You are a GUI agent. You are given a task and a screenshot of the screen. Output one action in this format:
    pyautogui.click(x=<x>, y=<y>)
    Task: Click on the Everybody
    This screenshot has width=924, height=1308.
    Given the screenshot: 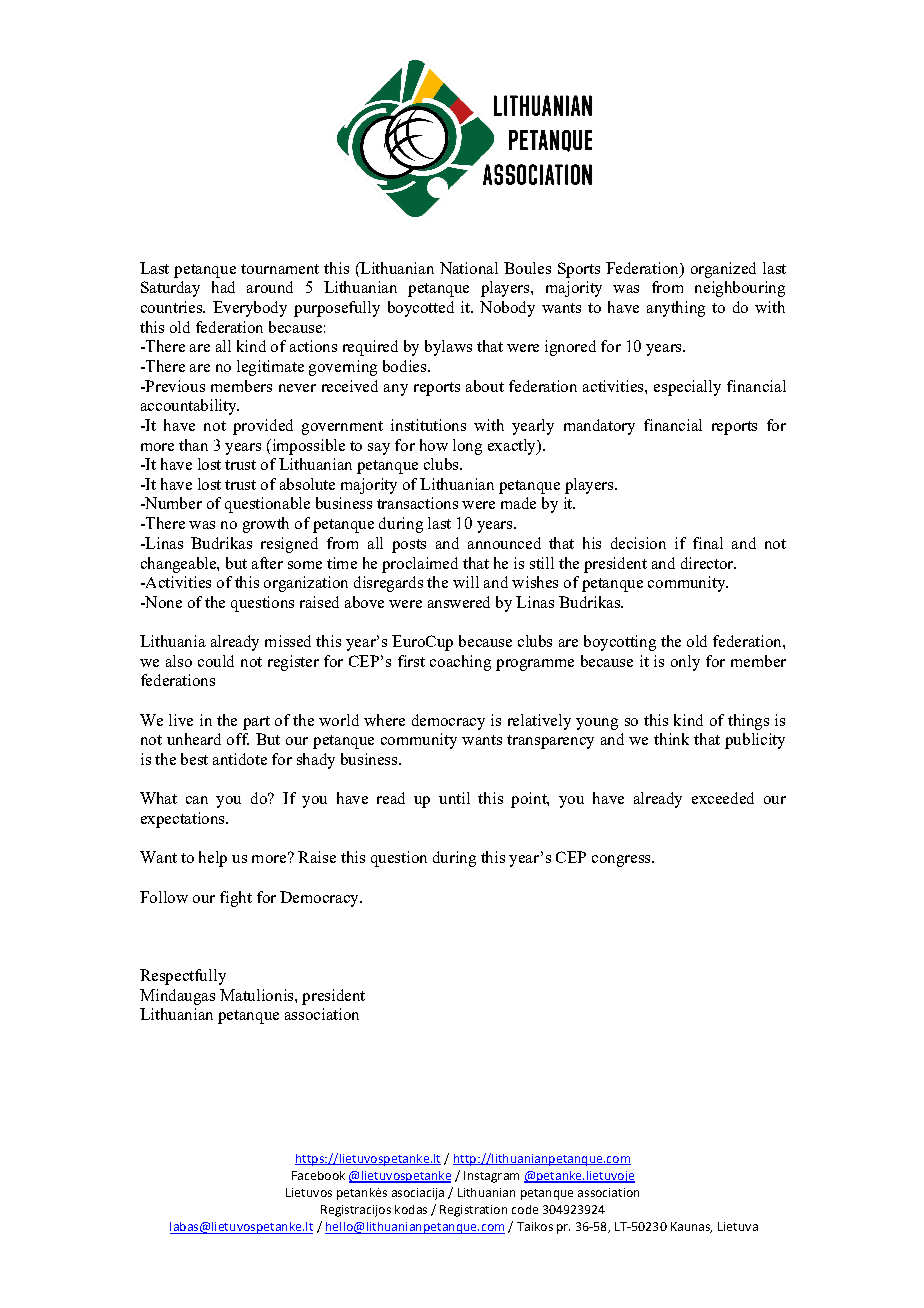 What is the action you would take?
    pyautogui.click(x=250, y=309)
